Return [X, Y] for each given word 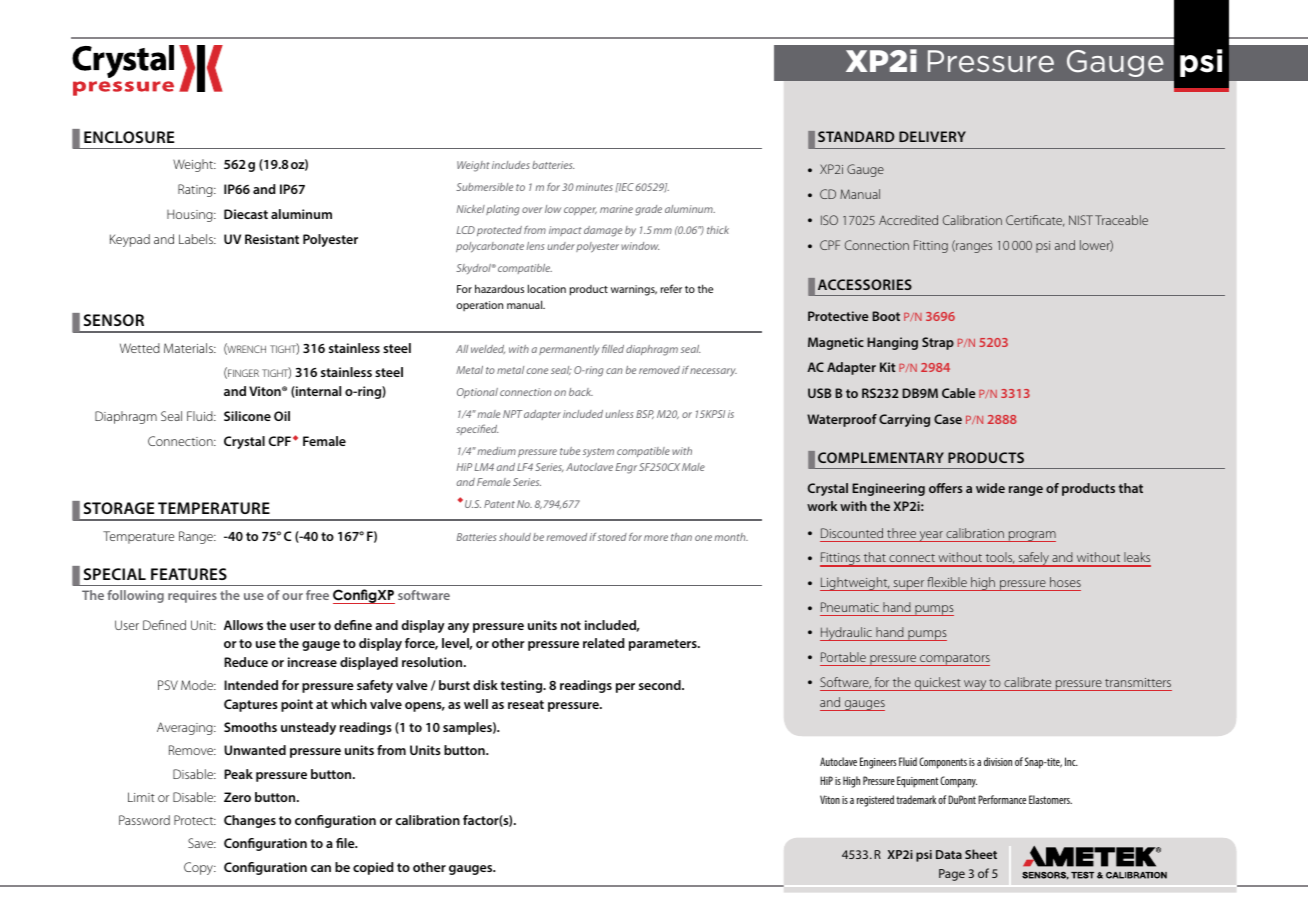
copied [373, 868]
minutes [594, 187]
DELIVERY [932, 136]
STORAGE [119, 508]
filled [613, 348]
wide [990, 488]
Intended [251, 685]
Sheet [981, 854]
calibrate [1027, 682]
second [661, 685]
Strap [938, 343]
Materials [189, 348]
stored [612, 537]
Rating [196, 190]
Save [201, 843]
